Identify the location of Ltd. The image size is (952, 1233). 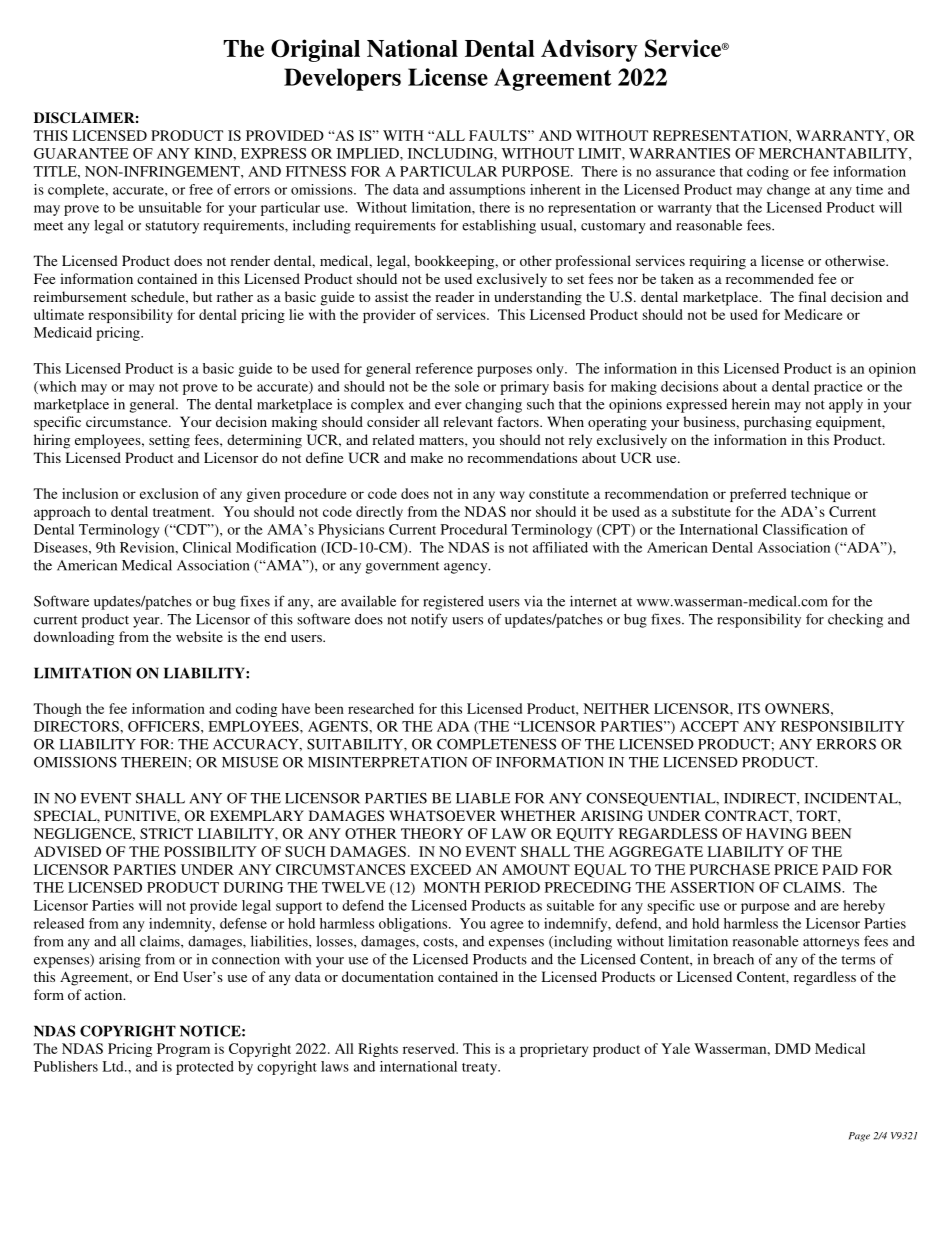
(114, 1066).
